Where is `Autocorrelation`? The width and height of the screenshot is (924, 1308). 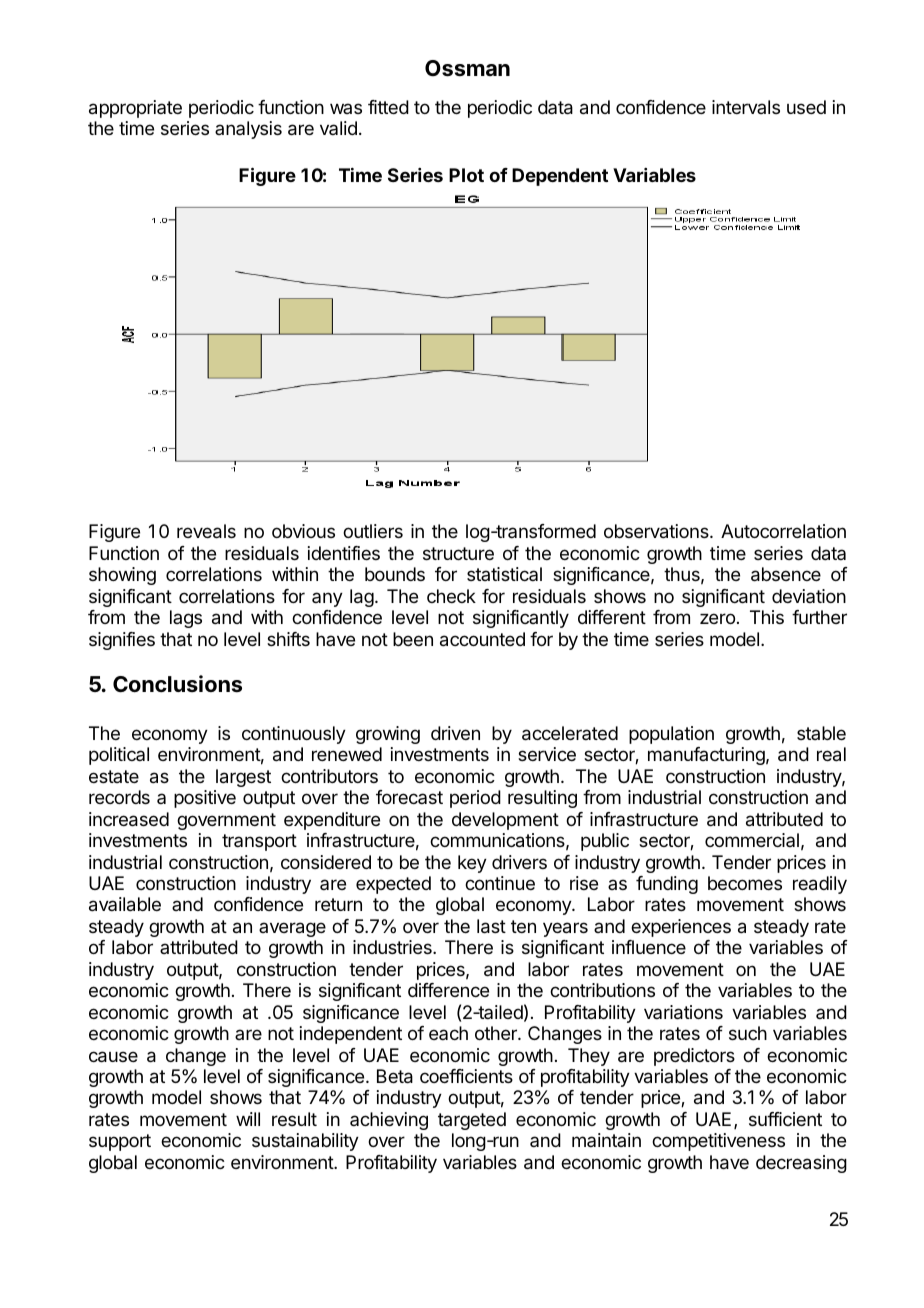
Autocorrelation is located at coordinates (783, 531).
